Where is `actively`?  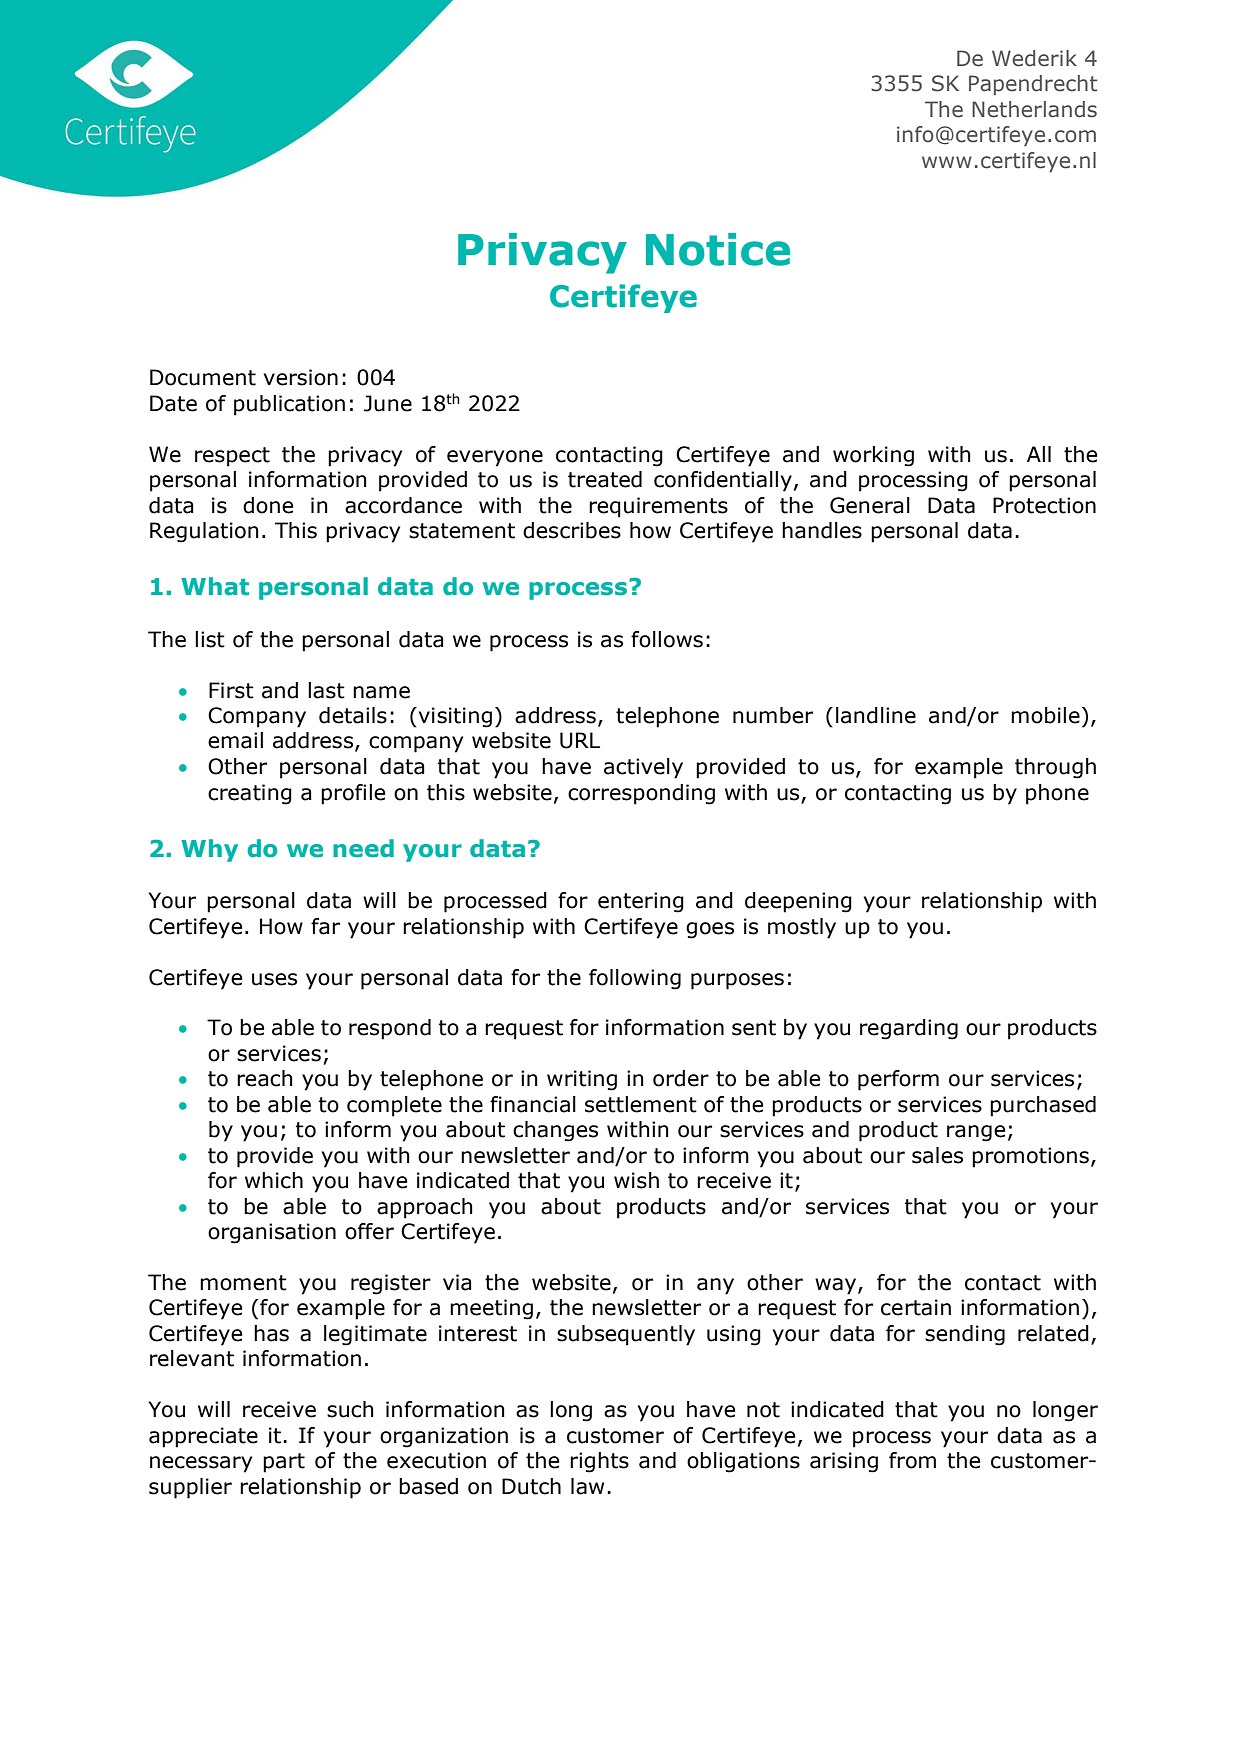 actively is located at coordinates (643, 768).
